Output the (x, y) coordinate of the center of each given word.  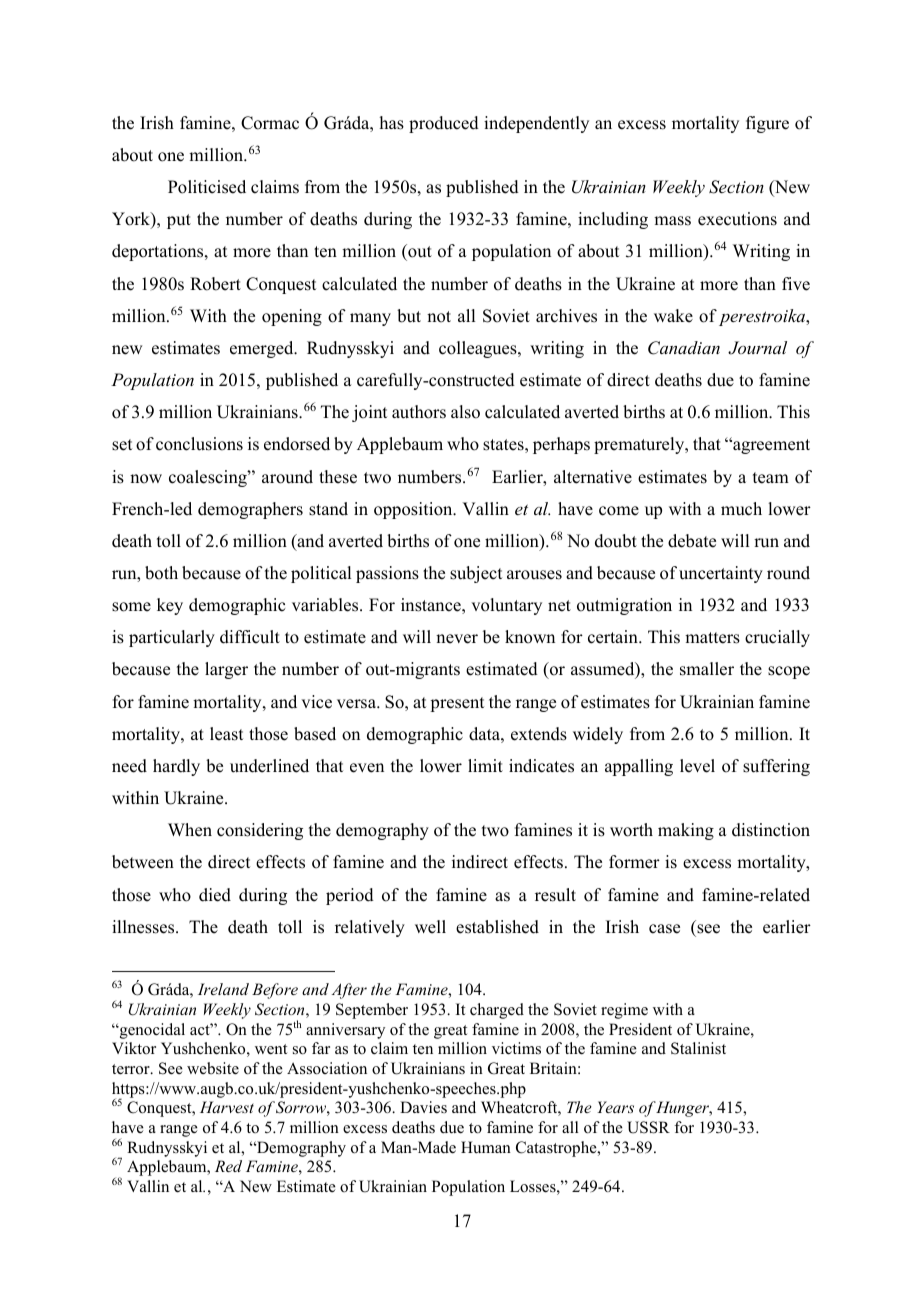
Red (228, 1166)
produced (444, 124)
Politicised (207, 187)
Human (486, 1147)
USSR (648, 1127)
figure (767, 124)
